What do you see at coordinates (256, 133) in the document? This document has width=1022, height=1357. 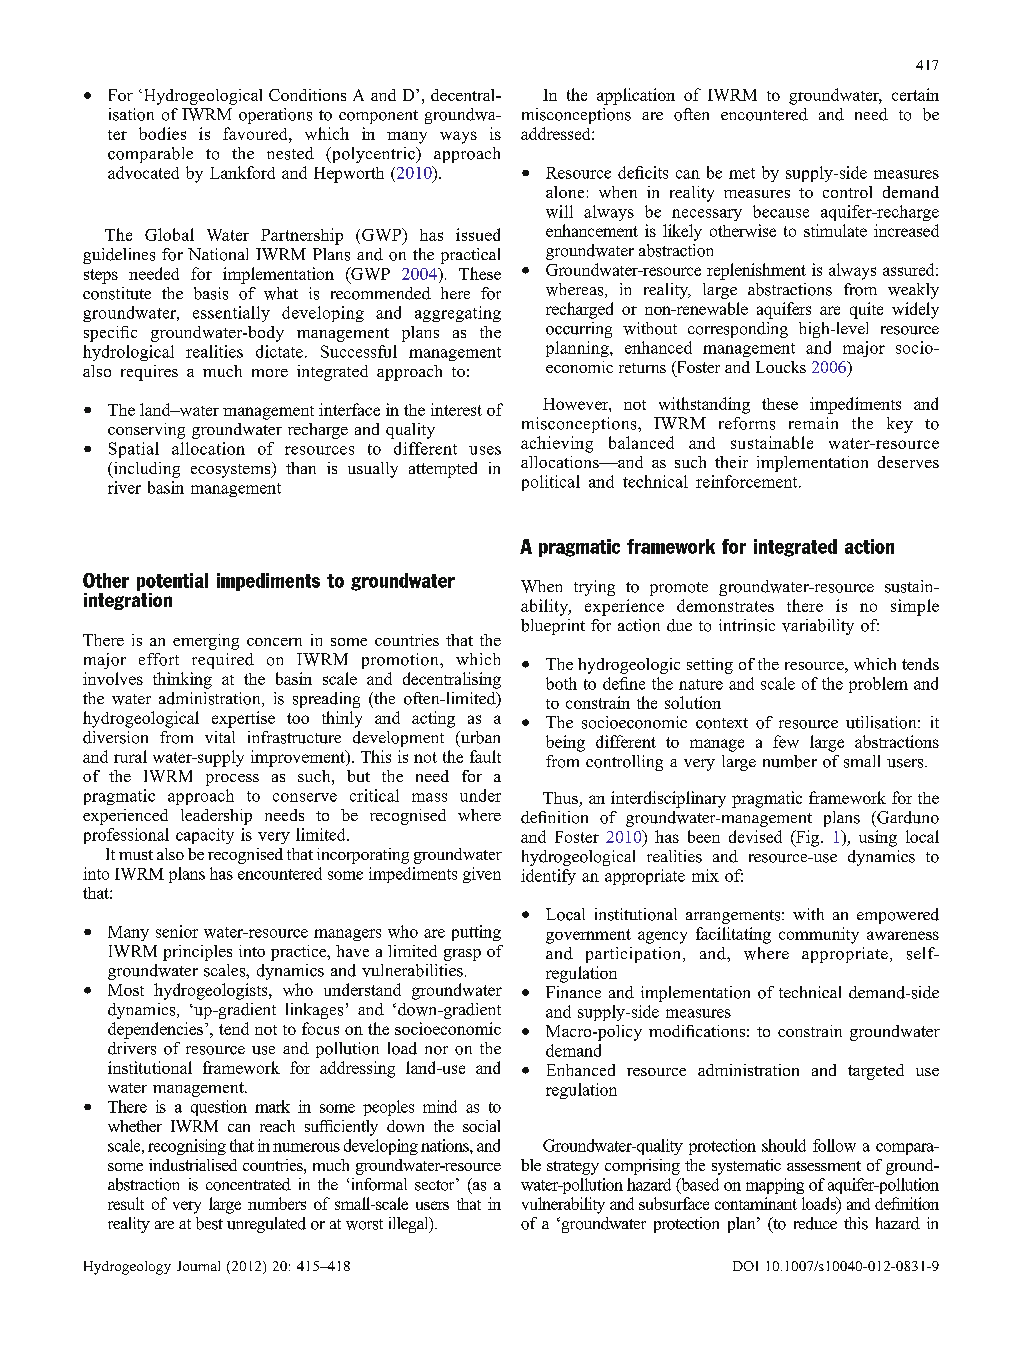 I see `favoured` at bounding box center [256, 133].
